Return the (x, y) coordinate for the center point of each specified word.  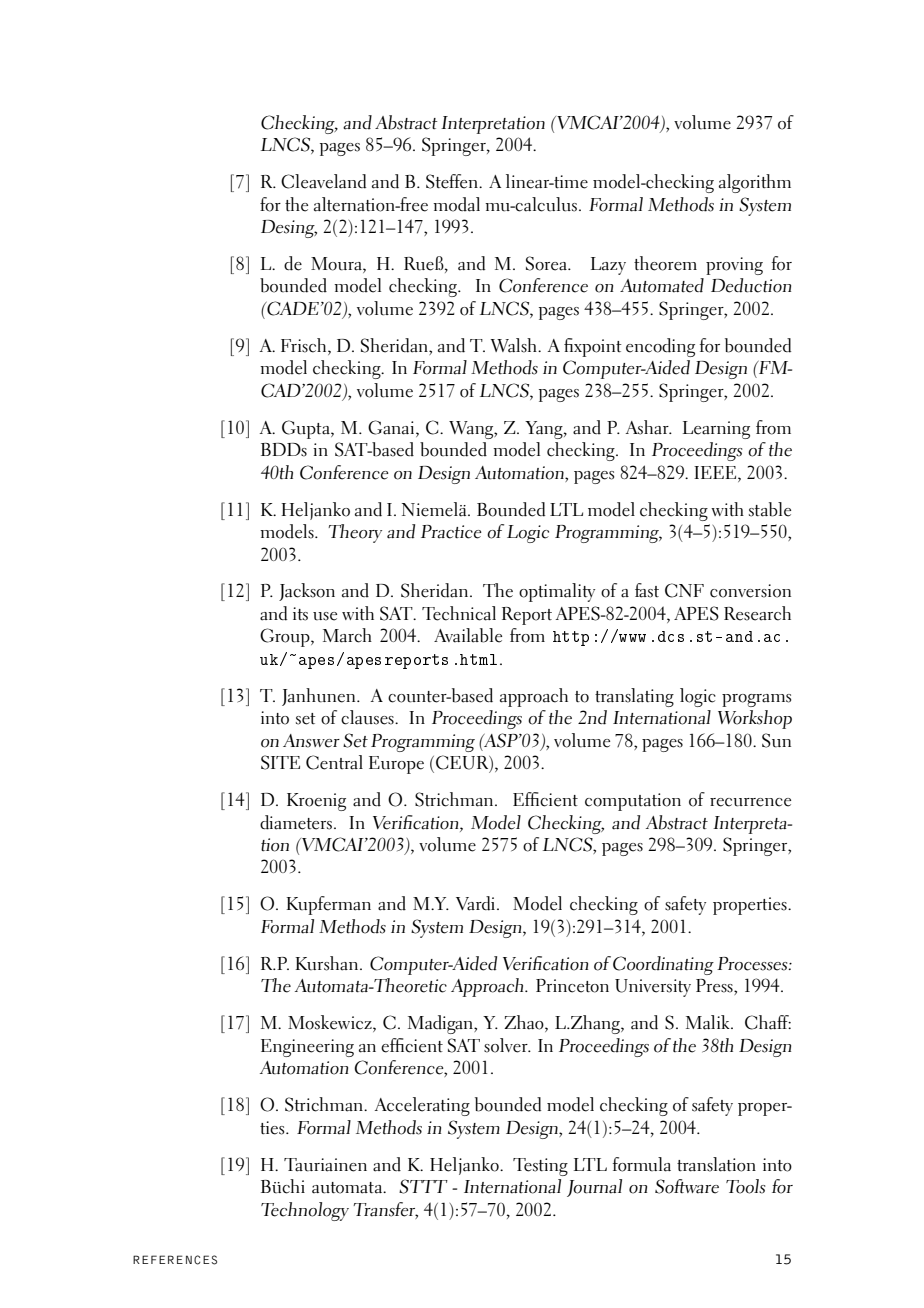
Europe (396, 765)
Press (715, 987)
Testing (540, 1167)
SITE (280, 762)
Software (687, 1186)
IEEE (716, 472)
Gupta (307, 429)
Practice (451, 532)
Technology (305, 1211)
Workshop (755, 719)
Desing (289, 229)
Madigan (441, 1024)
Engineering (307, 1048)
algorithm (755, 183)
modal (456, 204)
